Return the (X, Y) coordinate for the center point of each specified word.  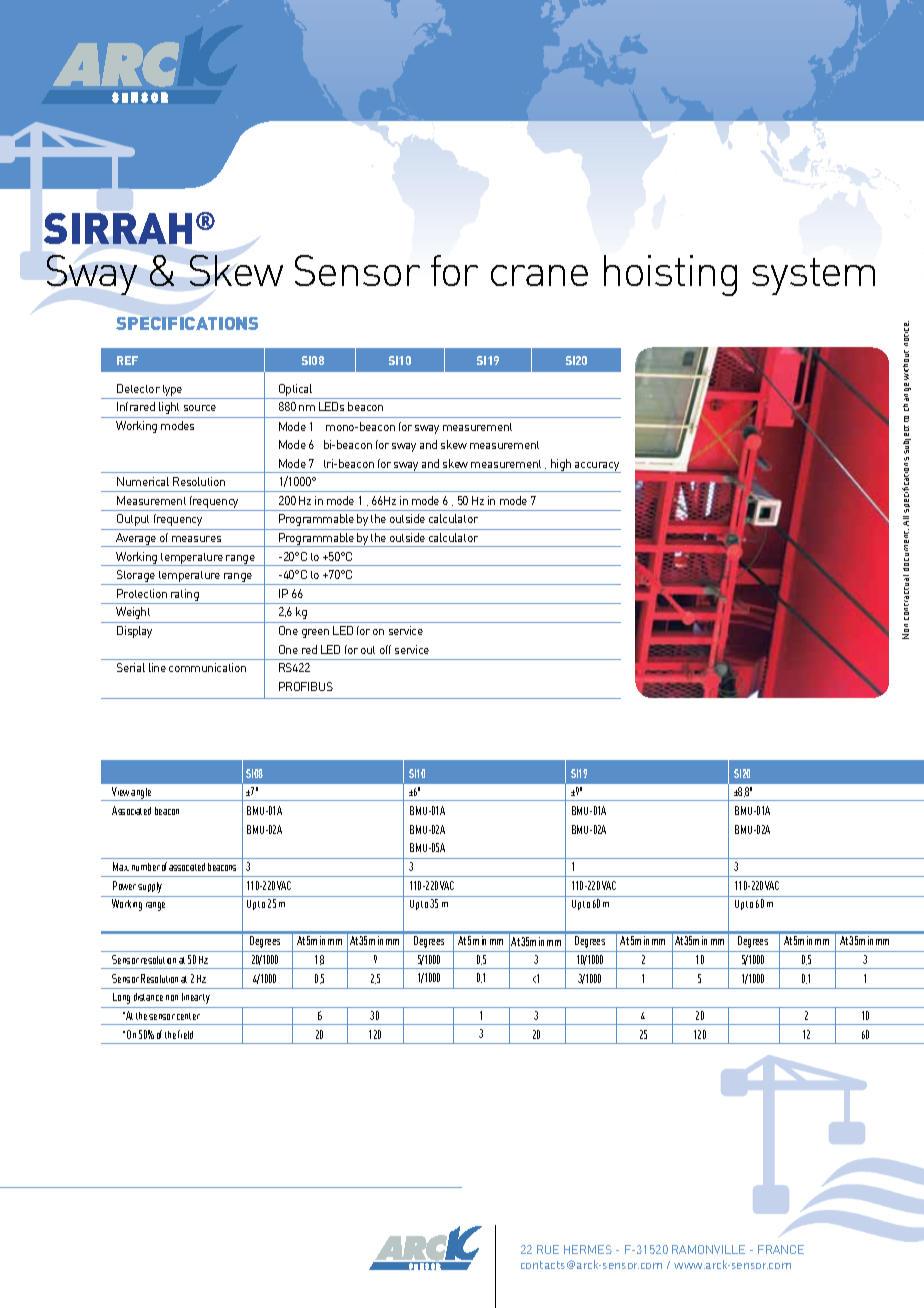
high (561, 466)
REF (127, 360)
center (188, 1016)
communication (207, 667)
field (185, 1034)
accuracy (597, 467)
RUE (548, 1249)
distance (148, 997)
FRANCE (781, 1249)
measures (196, 539)
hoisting (670, 275)
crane (539, 275)
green (315, 633)
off (385, 649)
